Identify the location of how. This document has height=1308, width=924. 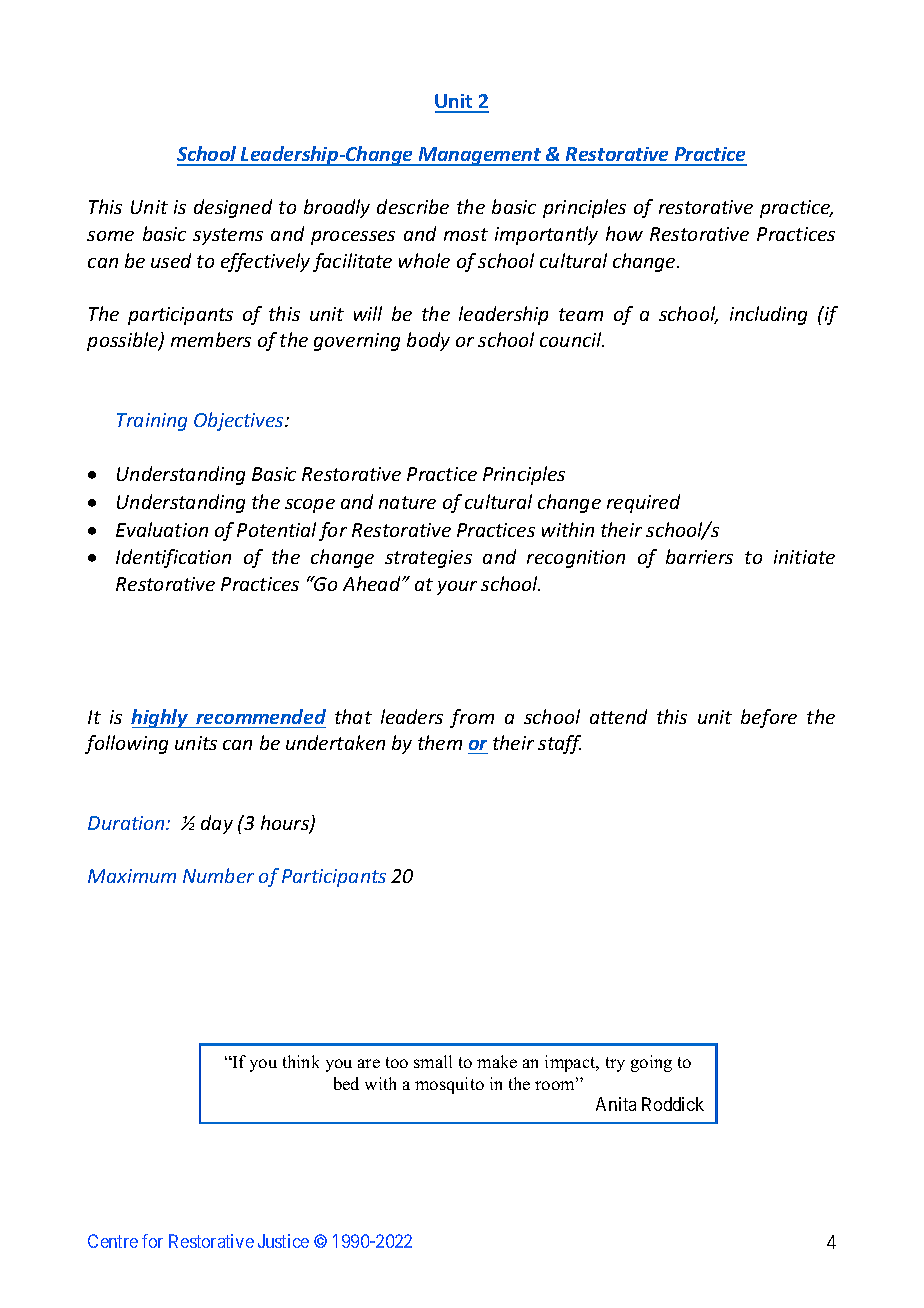
(624, 233).
